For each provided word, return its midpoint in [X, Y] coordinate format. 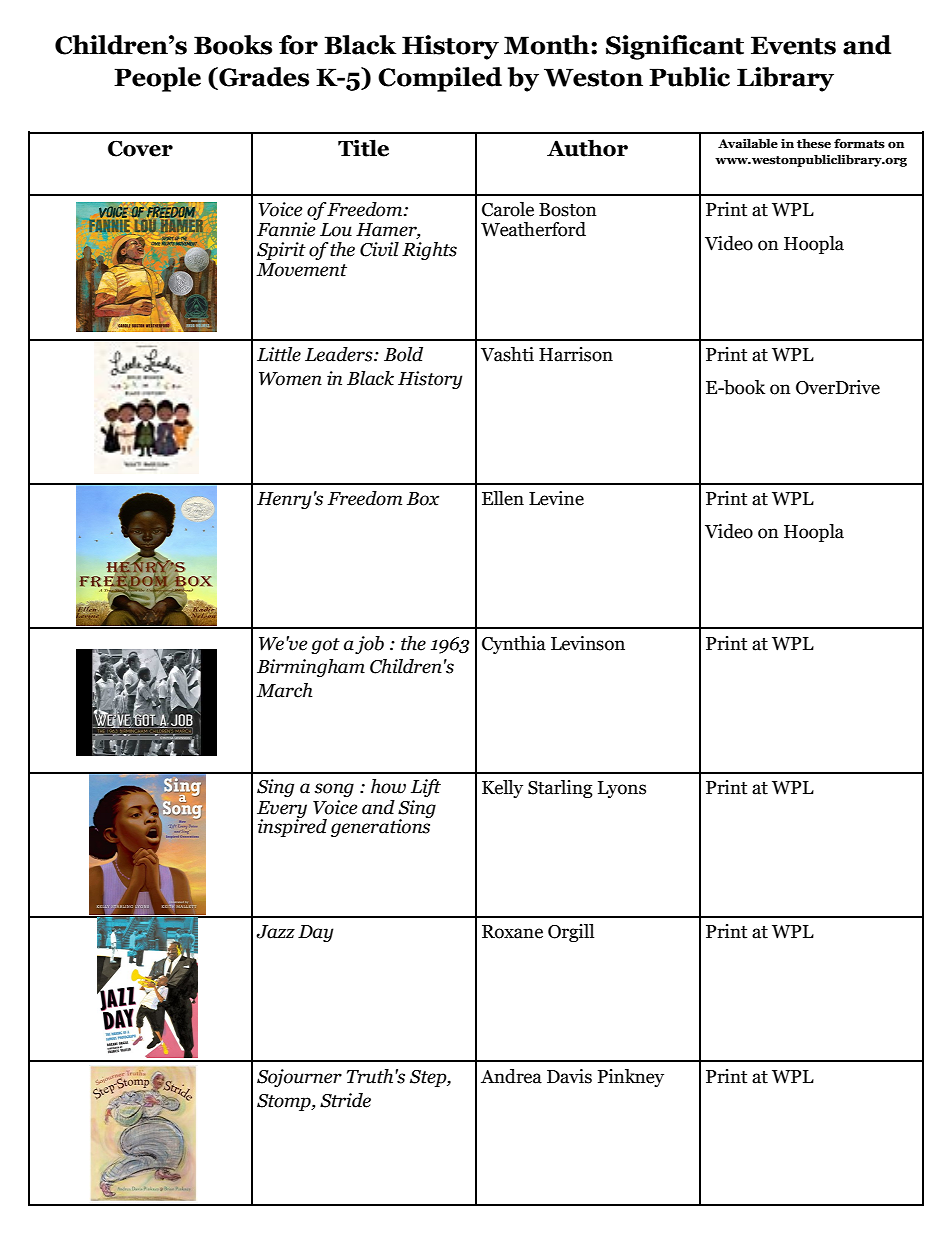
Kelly [502, 789]
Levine [556, 498]
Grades [263, 78]
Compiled [440, 79]
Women [290, 379]
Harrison [576, 354]
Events [793, 45]
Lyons [622, 789]
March [284, 690]
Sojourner [299, 1078]
